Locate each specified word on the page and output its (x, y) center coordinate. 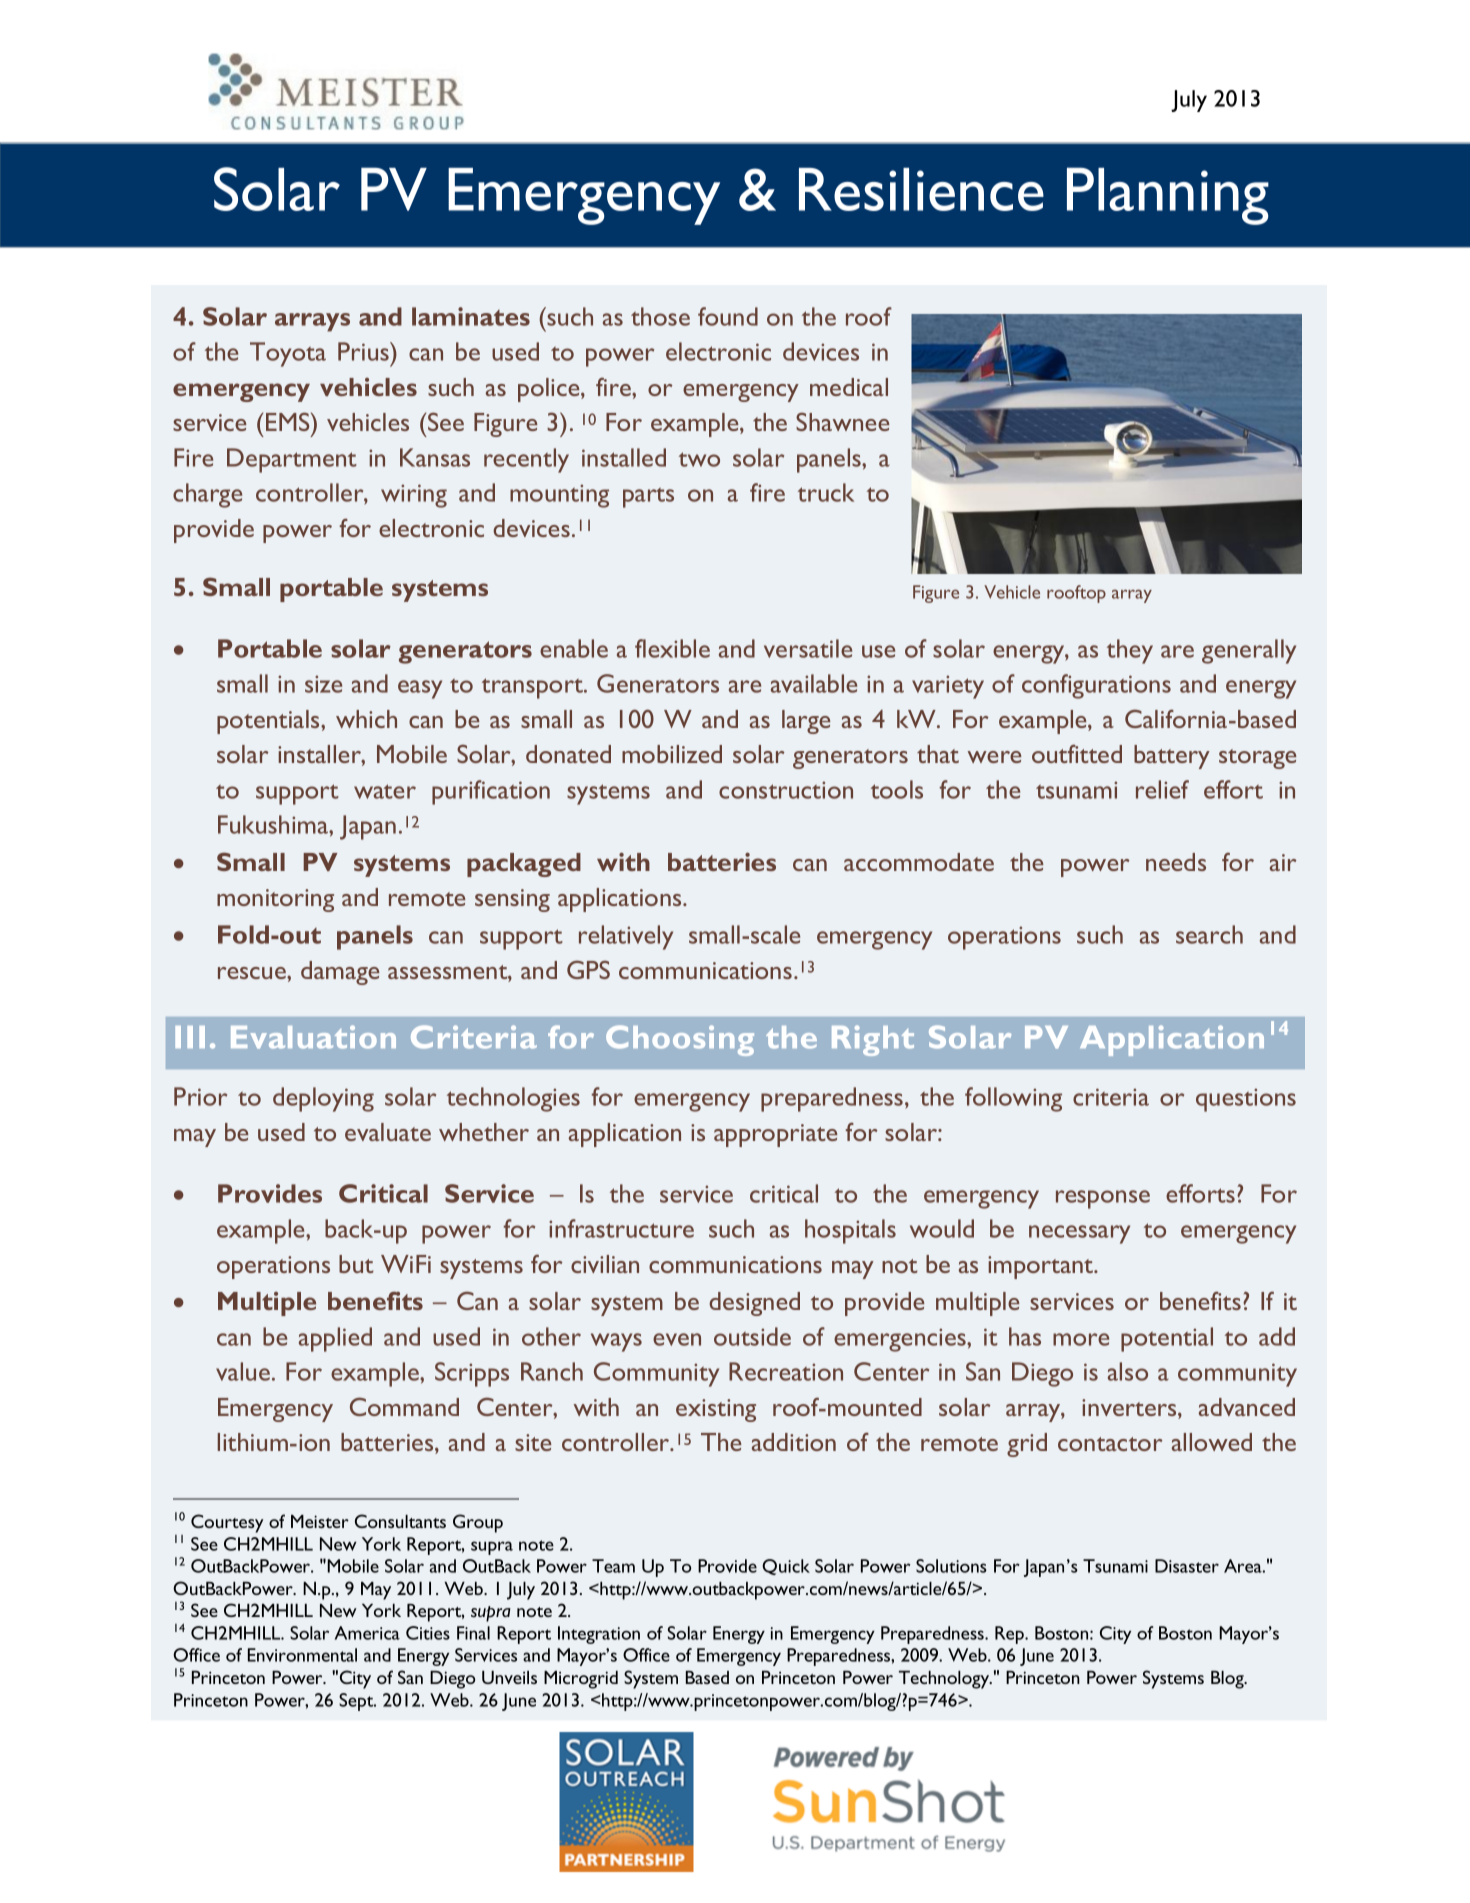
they (1130, 651)
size (323, 684)
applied (335, 1339)
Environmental (302, 1655)
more (1081, 1339)
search (1209, 934)
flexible (672, 648)
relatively (626, 937)
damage (340, 973)
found (728, 316)
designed (754, 1304)
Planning (1168, 196)
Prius (364, 351)
